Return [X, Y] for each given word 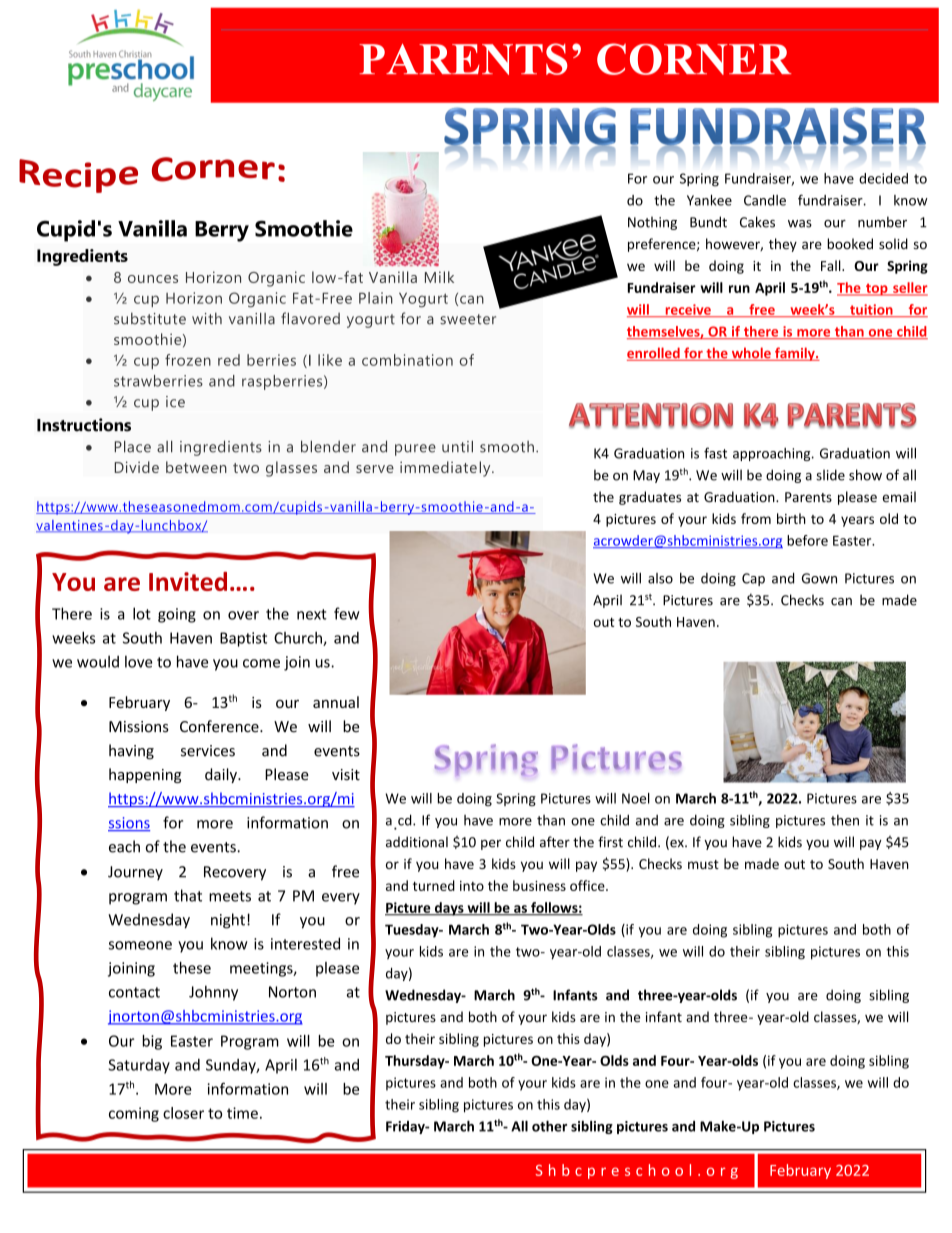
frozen [188, 360]
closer [183, 1113]
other [549, 1126]
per [491, 845]
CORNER [694, 59]
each [124, 846]
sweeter [468, 319]
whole [751, 354]
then [845, 820]
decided [883, 178]
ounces [153, 279]
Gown [819, 578]
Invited [188, 581]
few [347, 613]
